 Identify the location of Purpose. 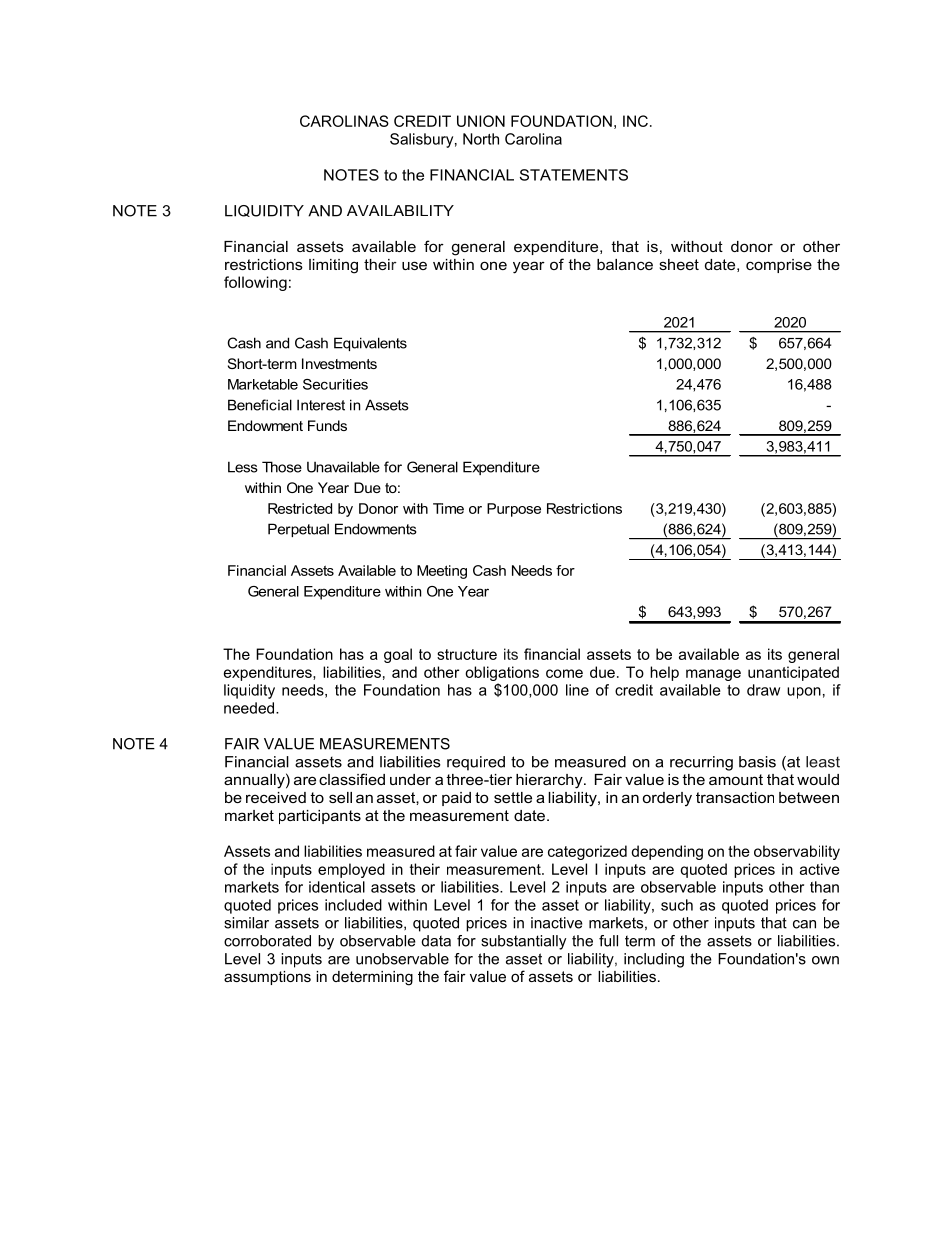
(514, 510).
